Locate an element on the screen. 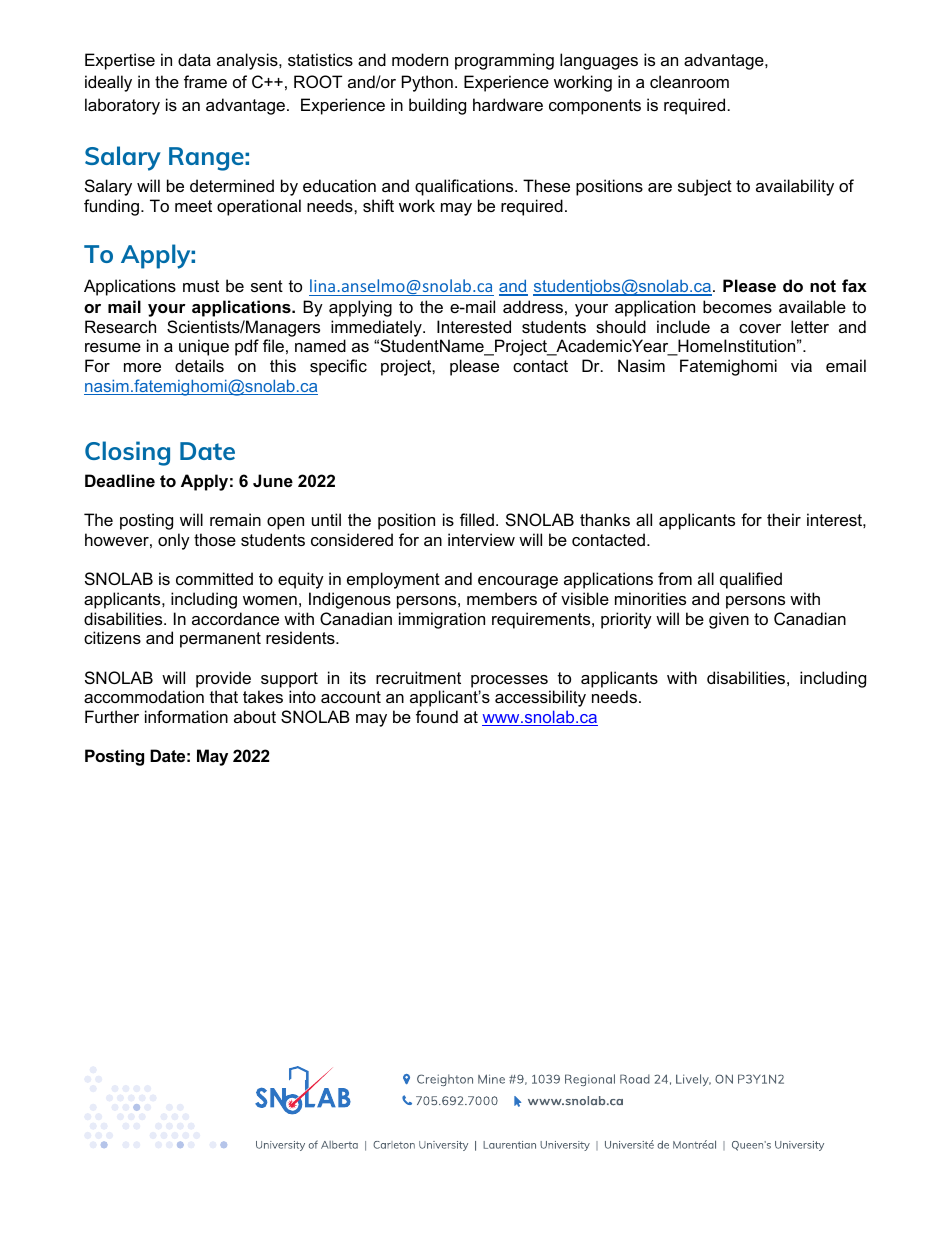 The image size is (952, 1233). availability is located at coordinates (795, 187).
